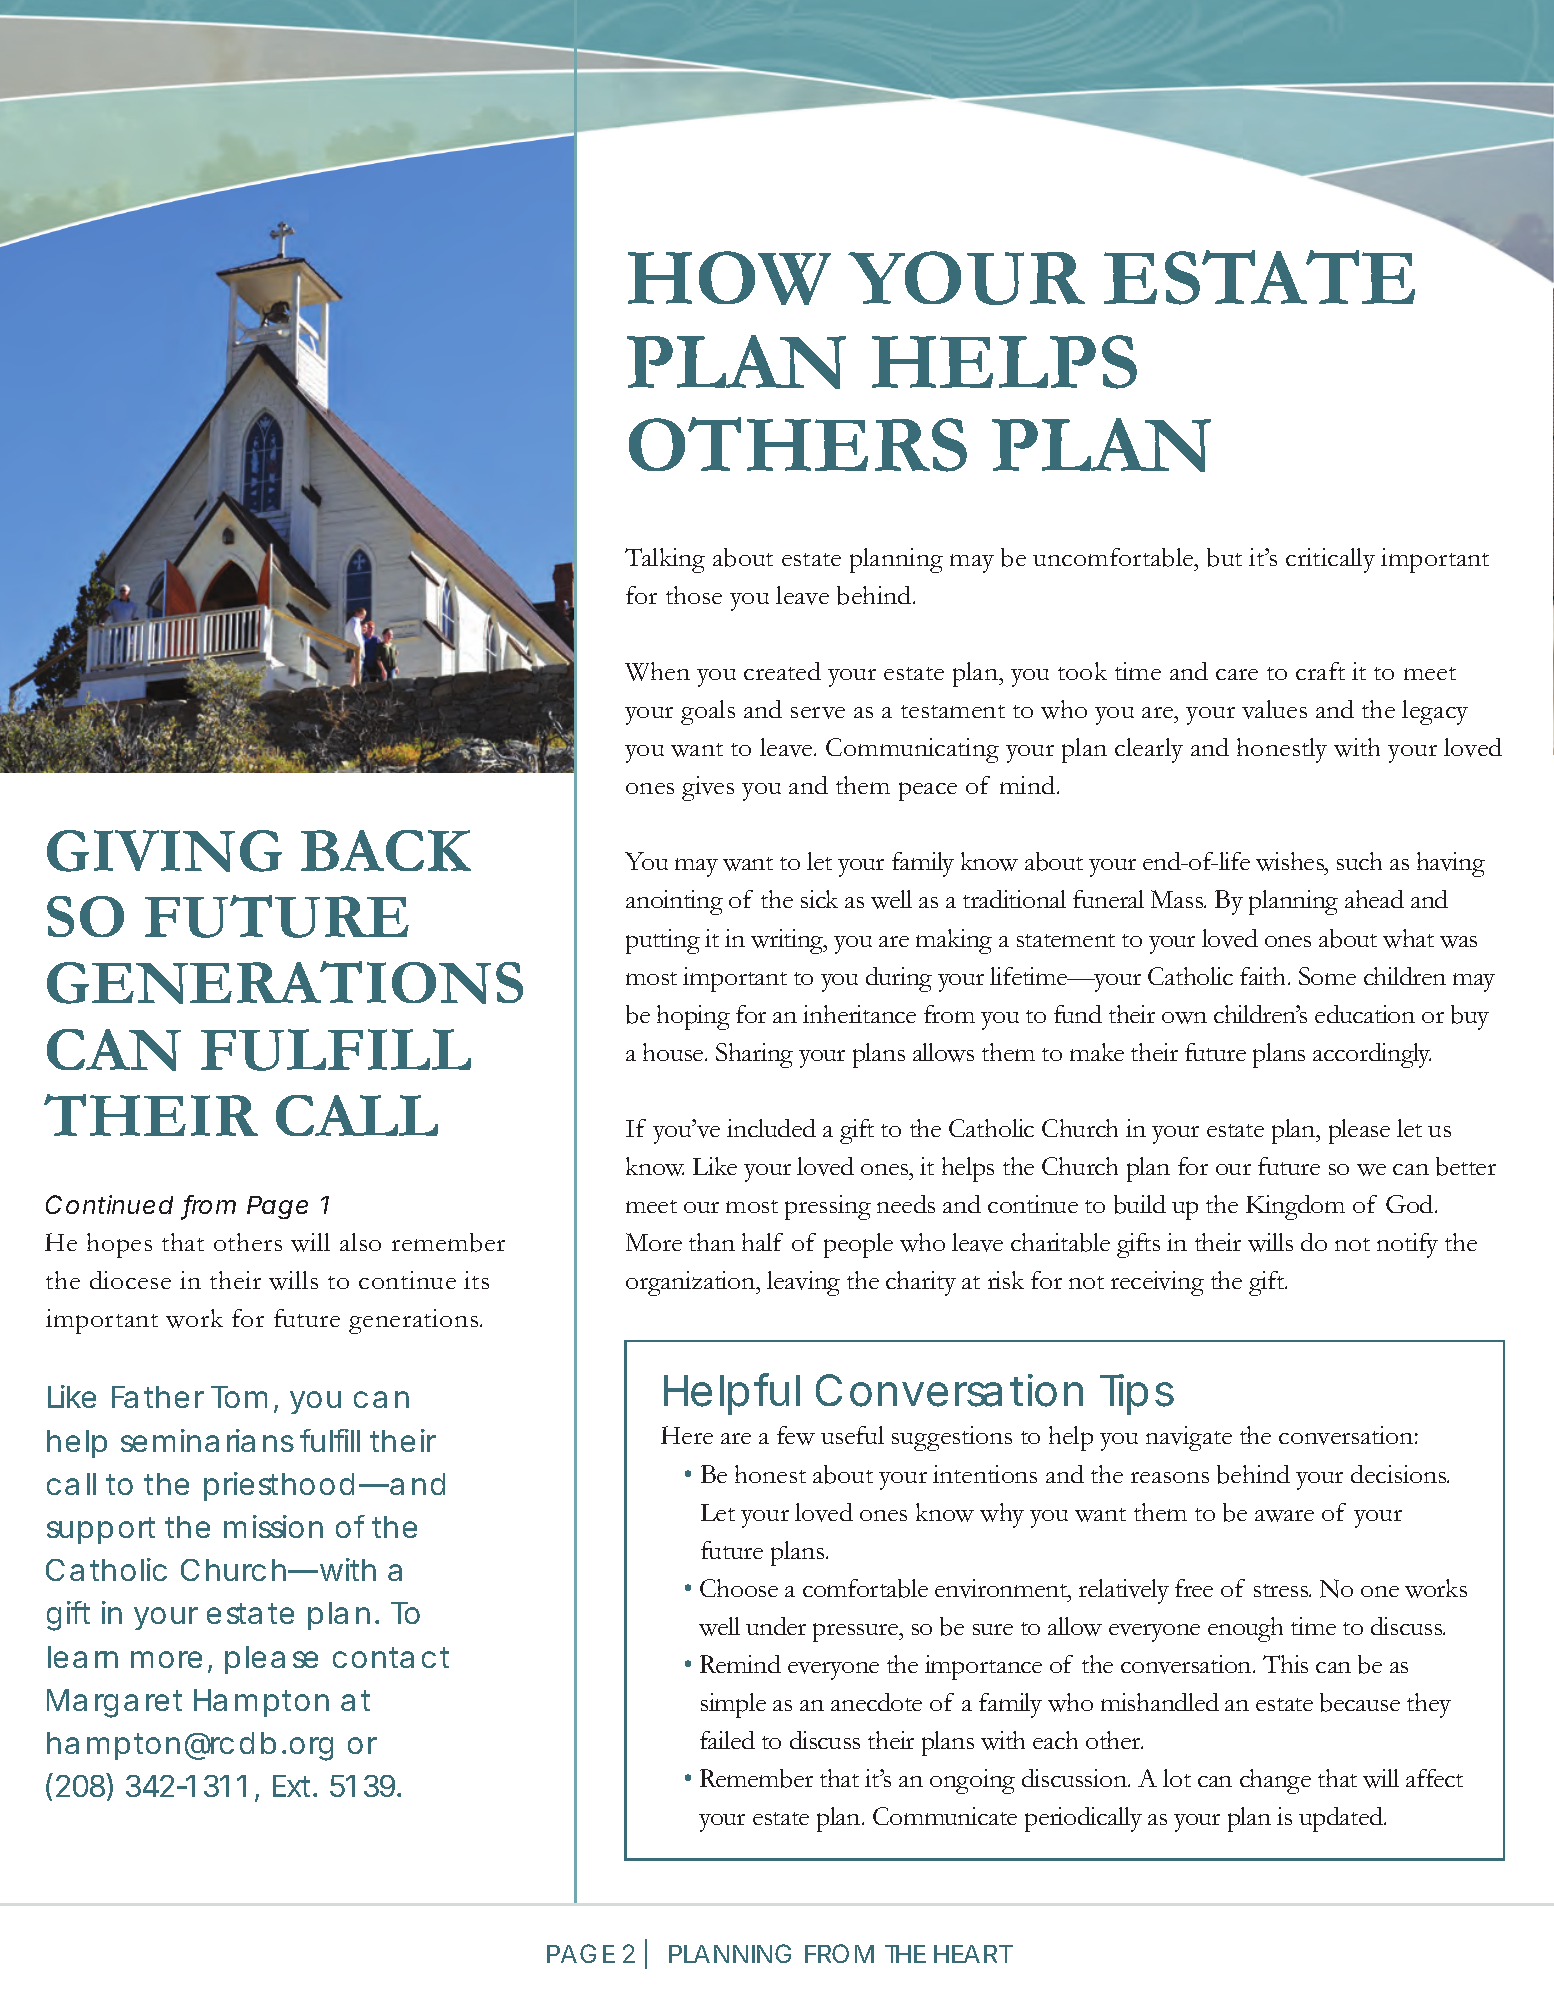  What do you see at coordinates (1372, 1055) in the document?
I see `accordingly` at bounding box center [1372, 1055].
